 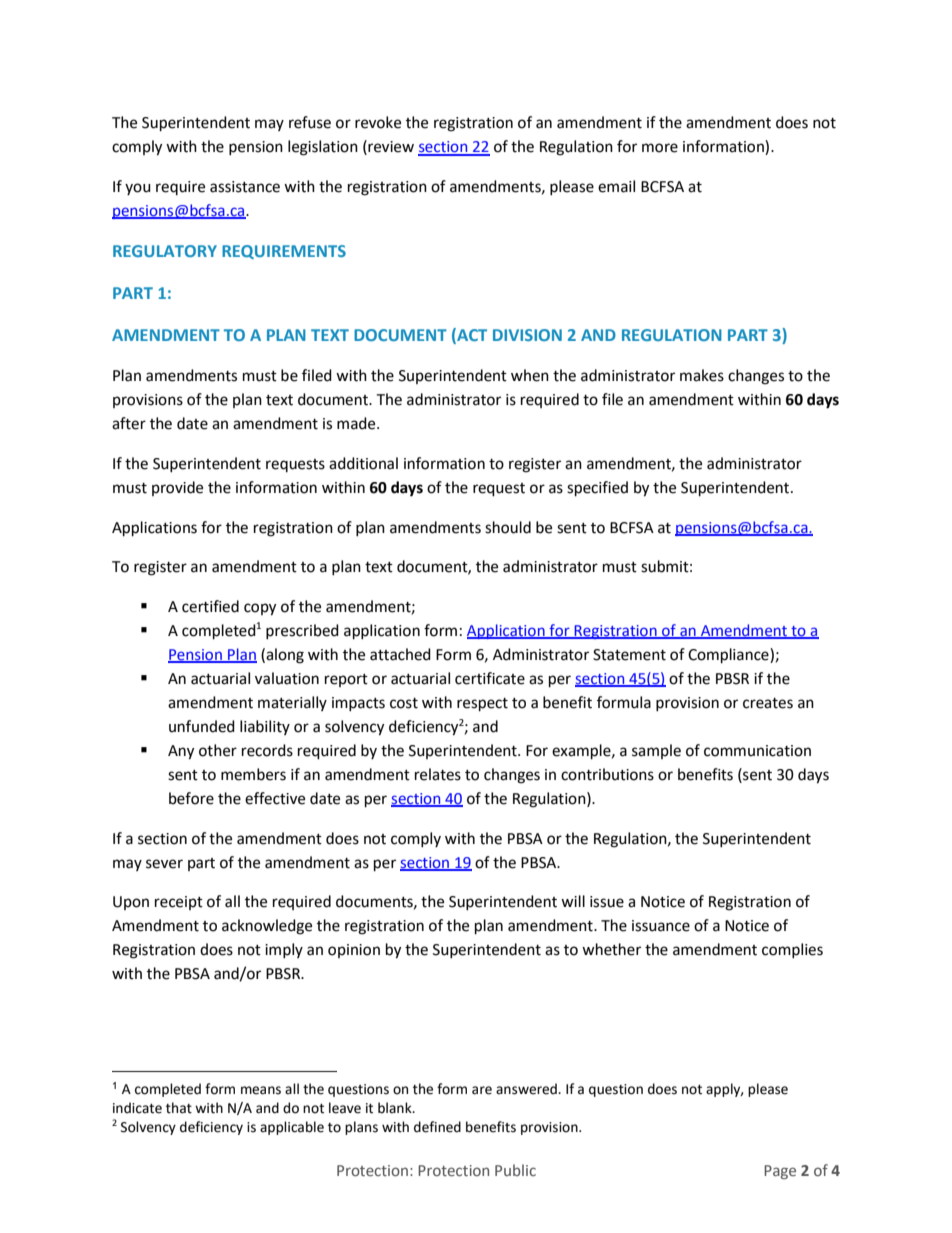 What do you see at coordinates (129, 423) in the screenshot?
I see `after` at bounding box center [129, 423].
